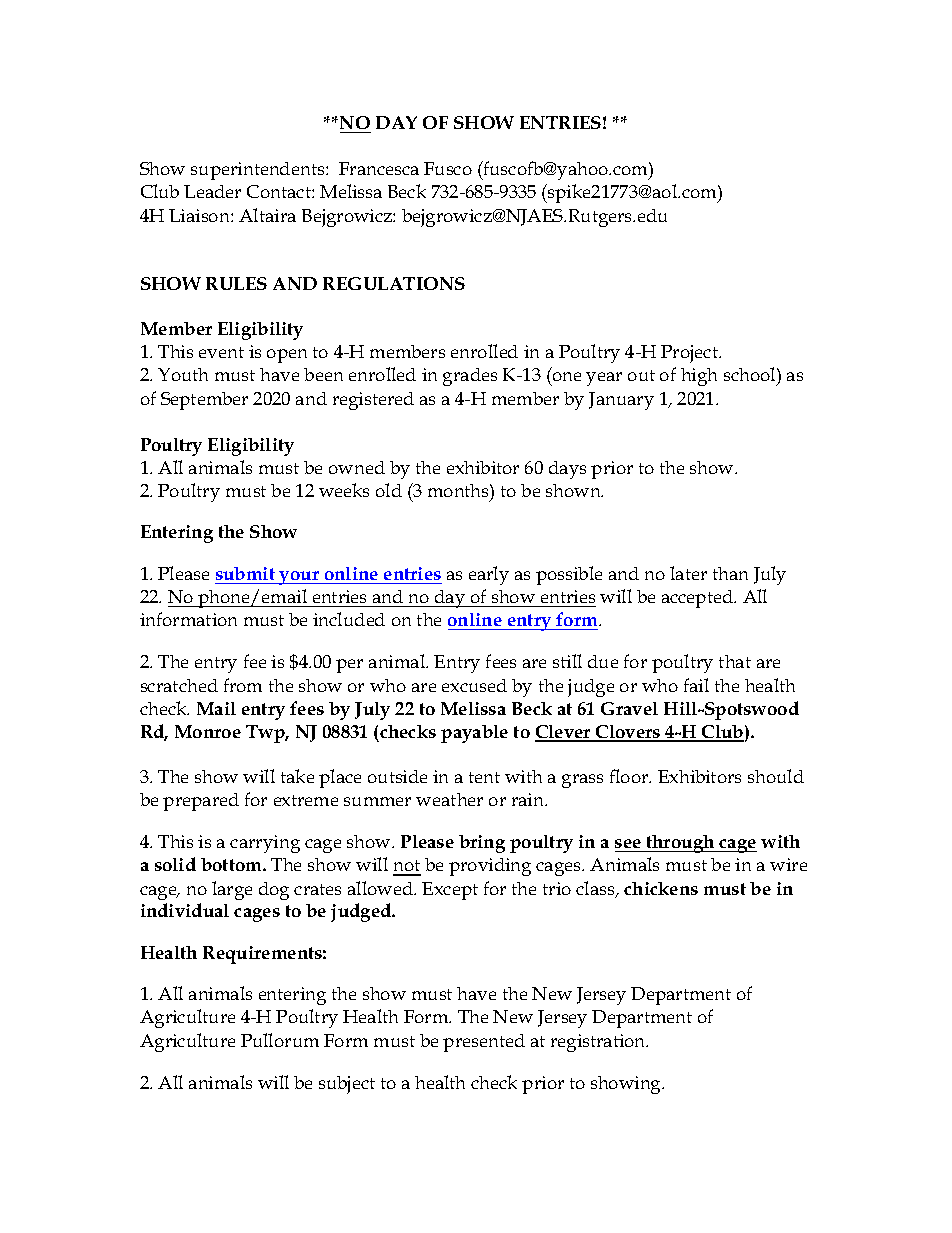 The height and width of the page is (1233, 952). I want to click on subject, so click(347, 1085).
